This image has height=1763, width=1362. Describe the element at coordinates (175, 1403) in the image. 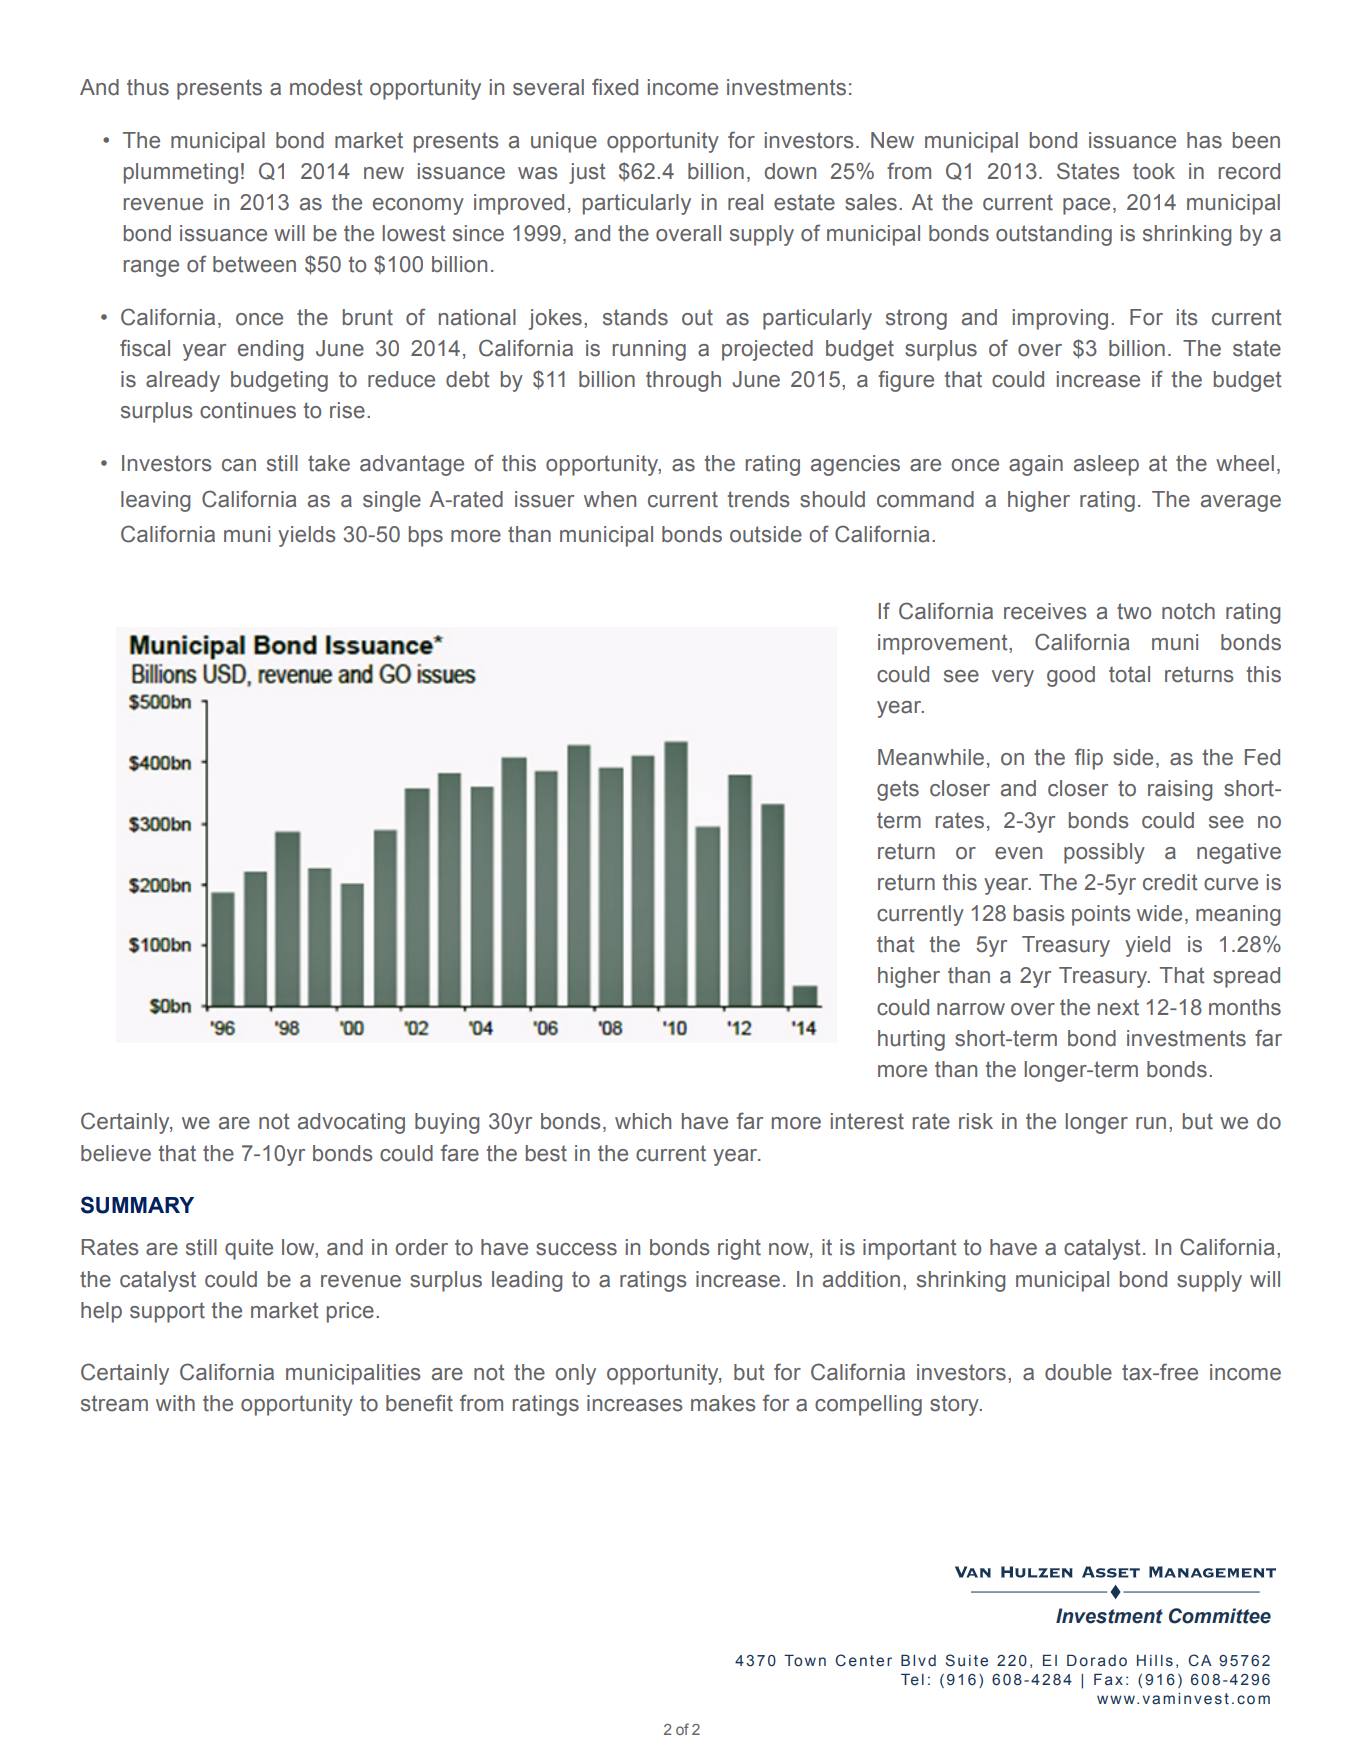

I see `with` at that location.
